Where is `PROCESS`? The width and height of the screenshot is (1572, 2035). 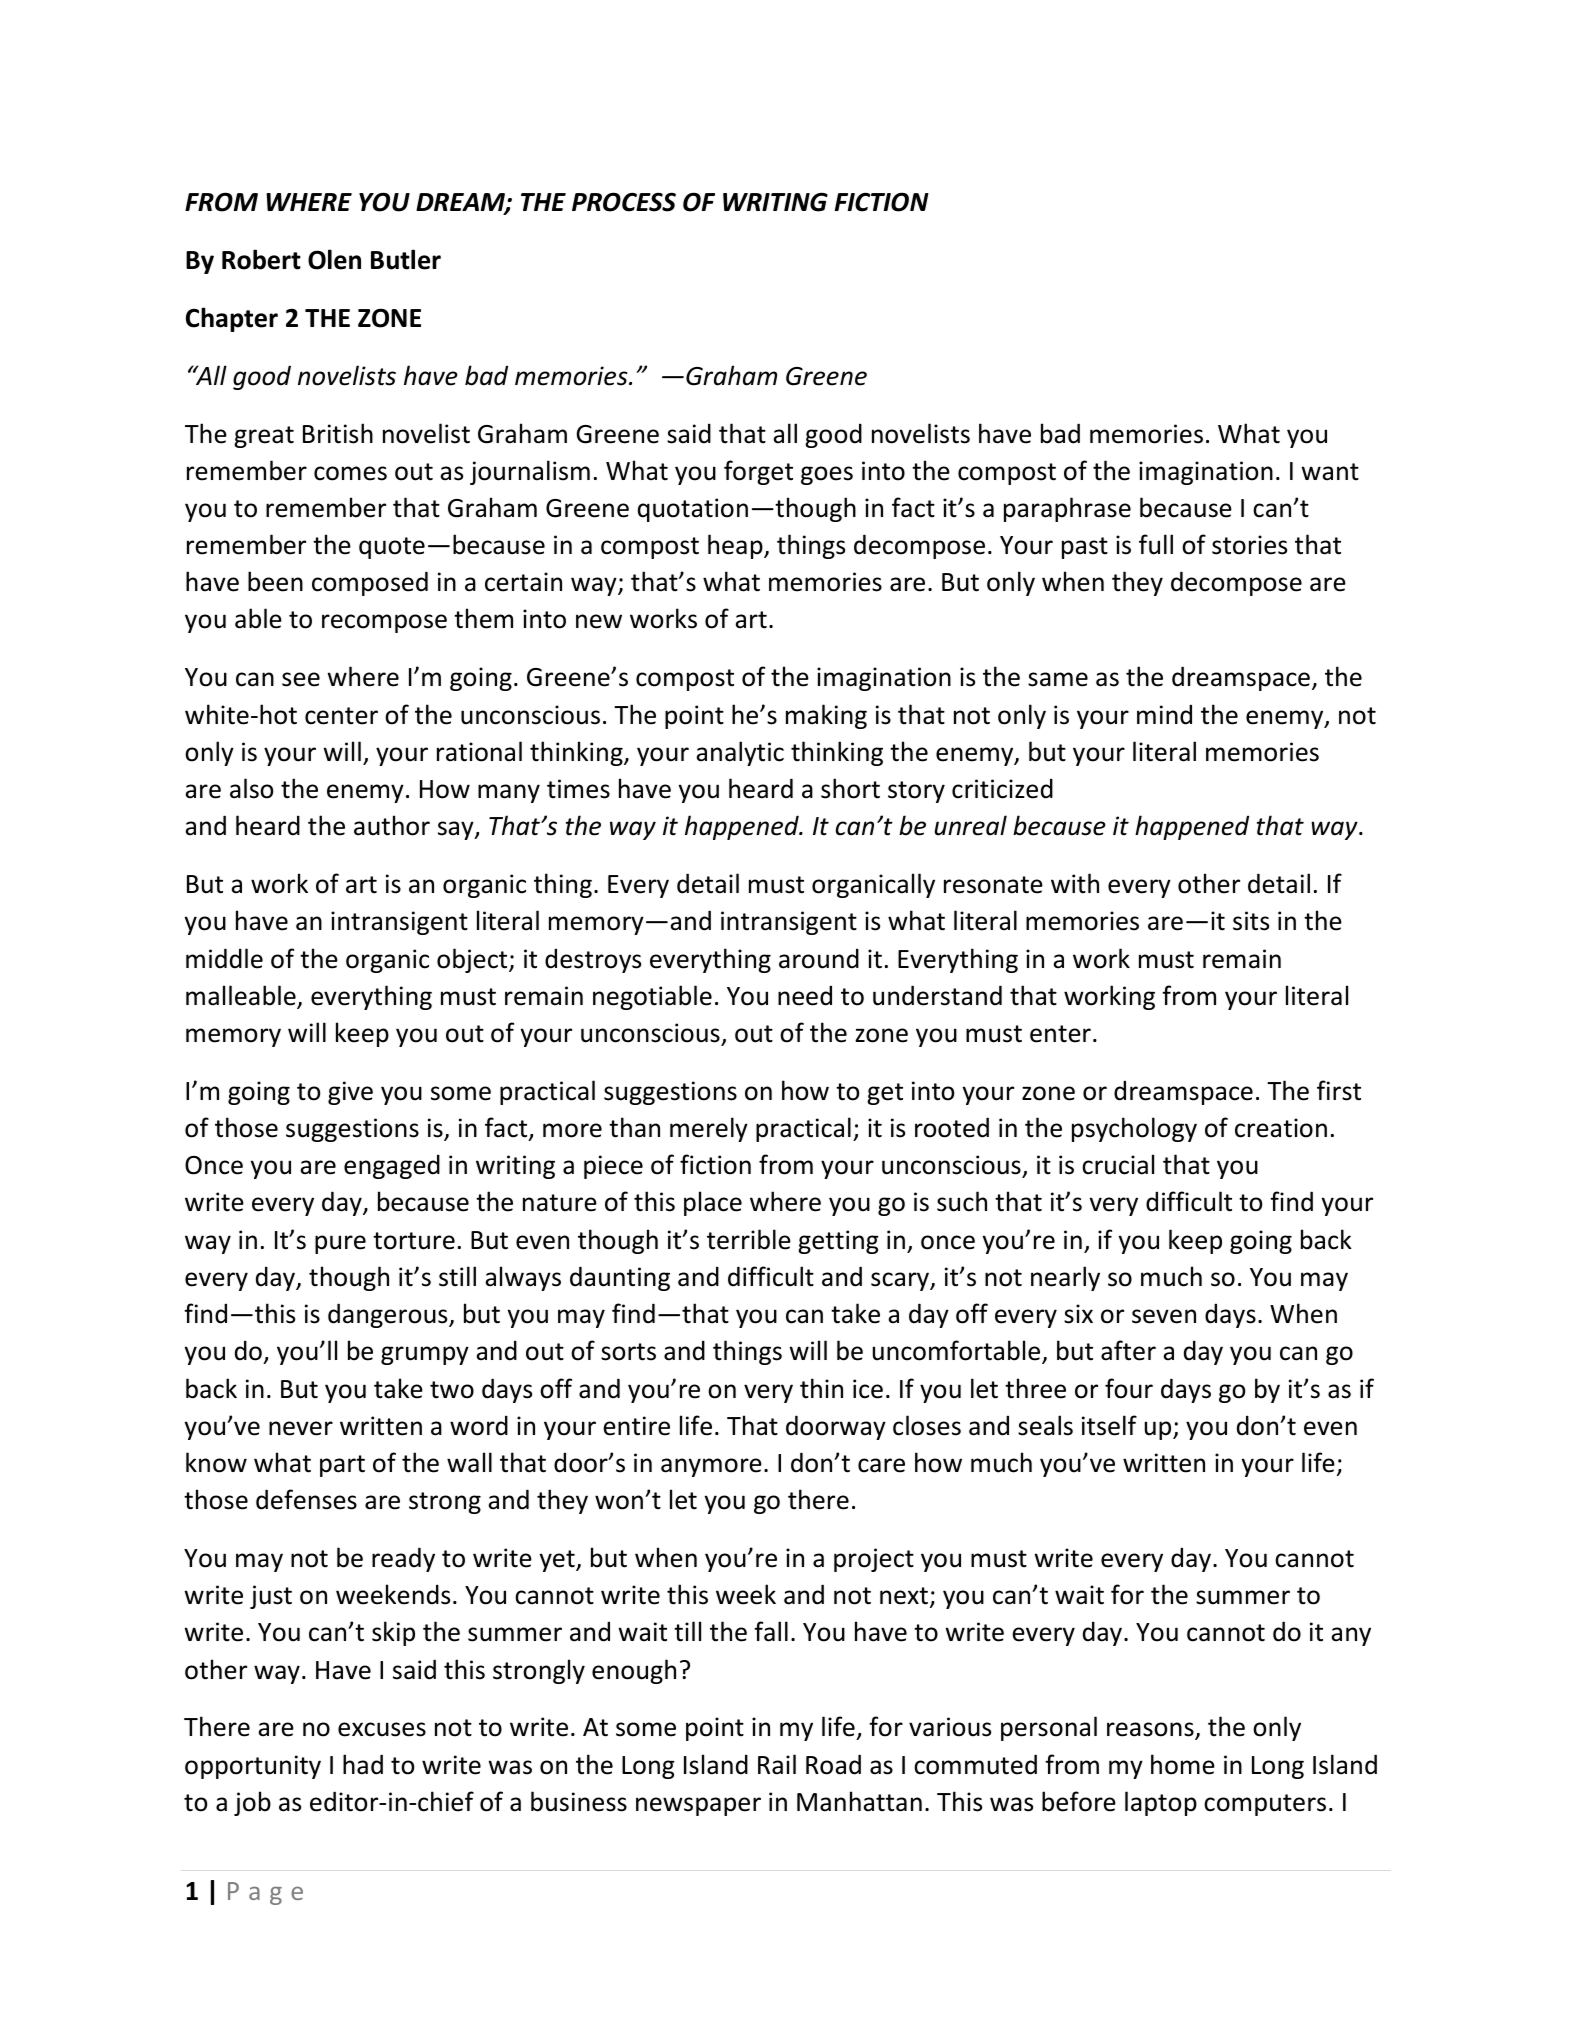 PROCESS is located at coordinates (624, 202).
